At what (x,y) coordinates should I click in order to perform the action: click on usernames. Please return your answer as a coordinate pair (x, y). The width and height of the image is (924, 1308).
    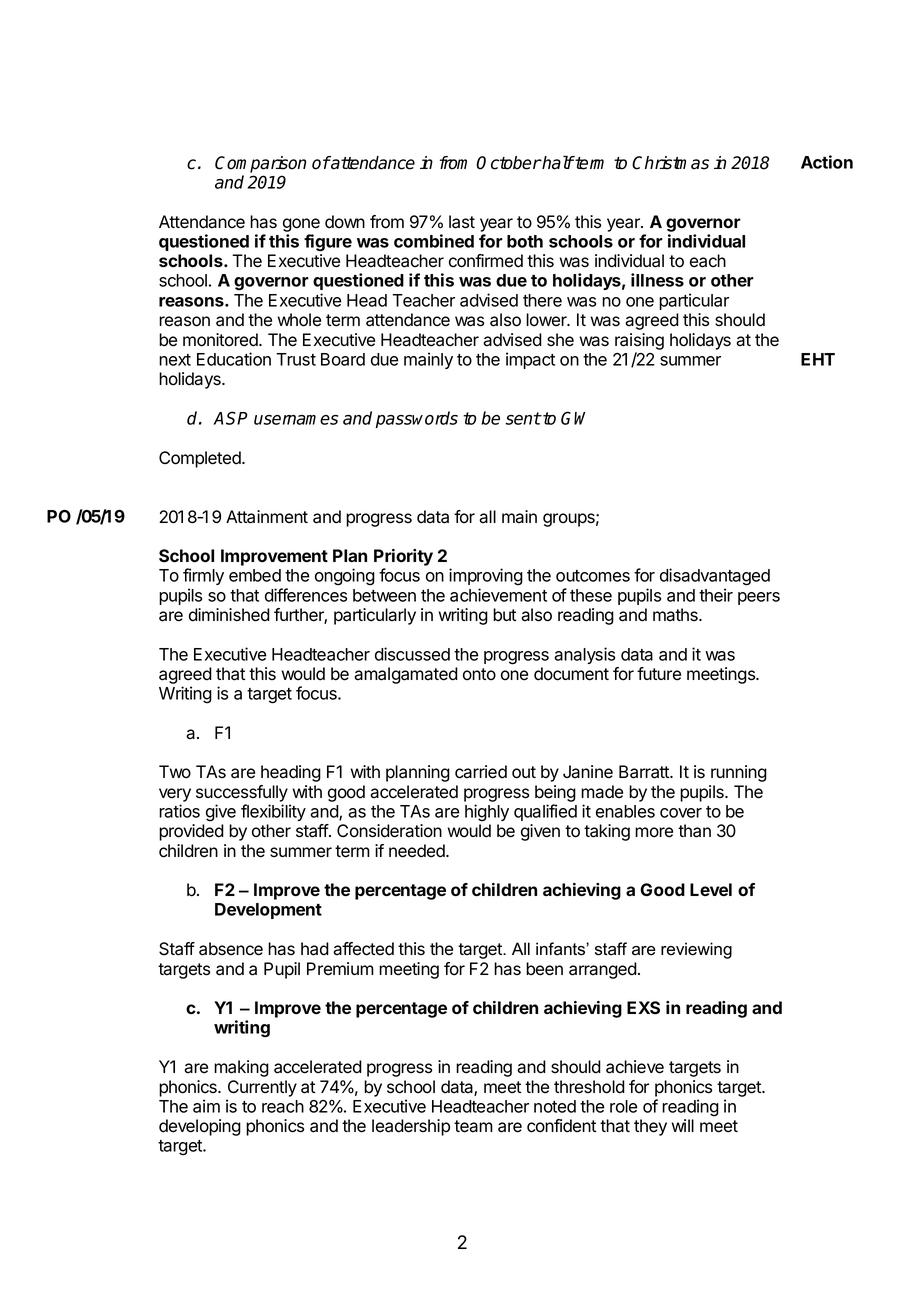
    Looking at the image, I should click on (296, 420).
